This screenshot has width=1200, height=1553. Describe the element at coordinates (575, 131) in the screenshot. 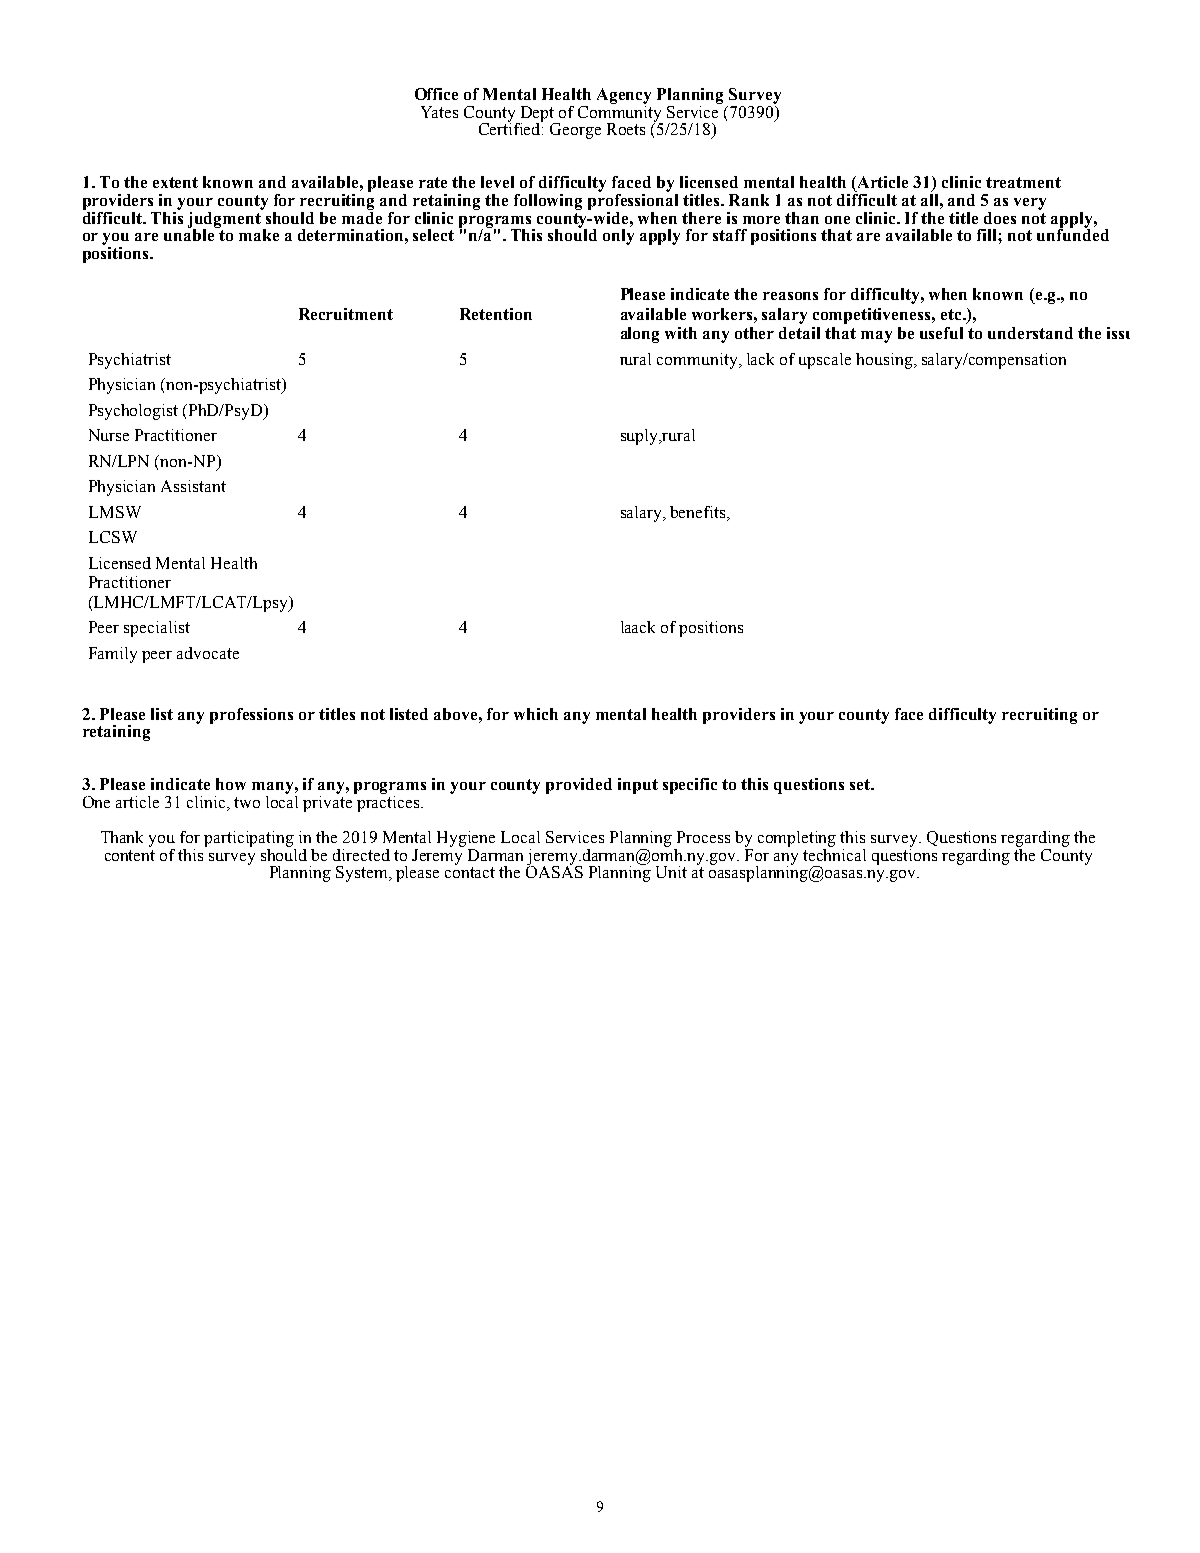

I see `George` at that location.
